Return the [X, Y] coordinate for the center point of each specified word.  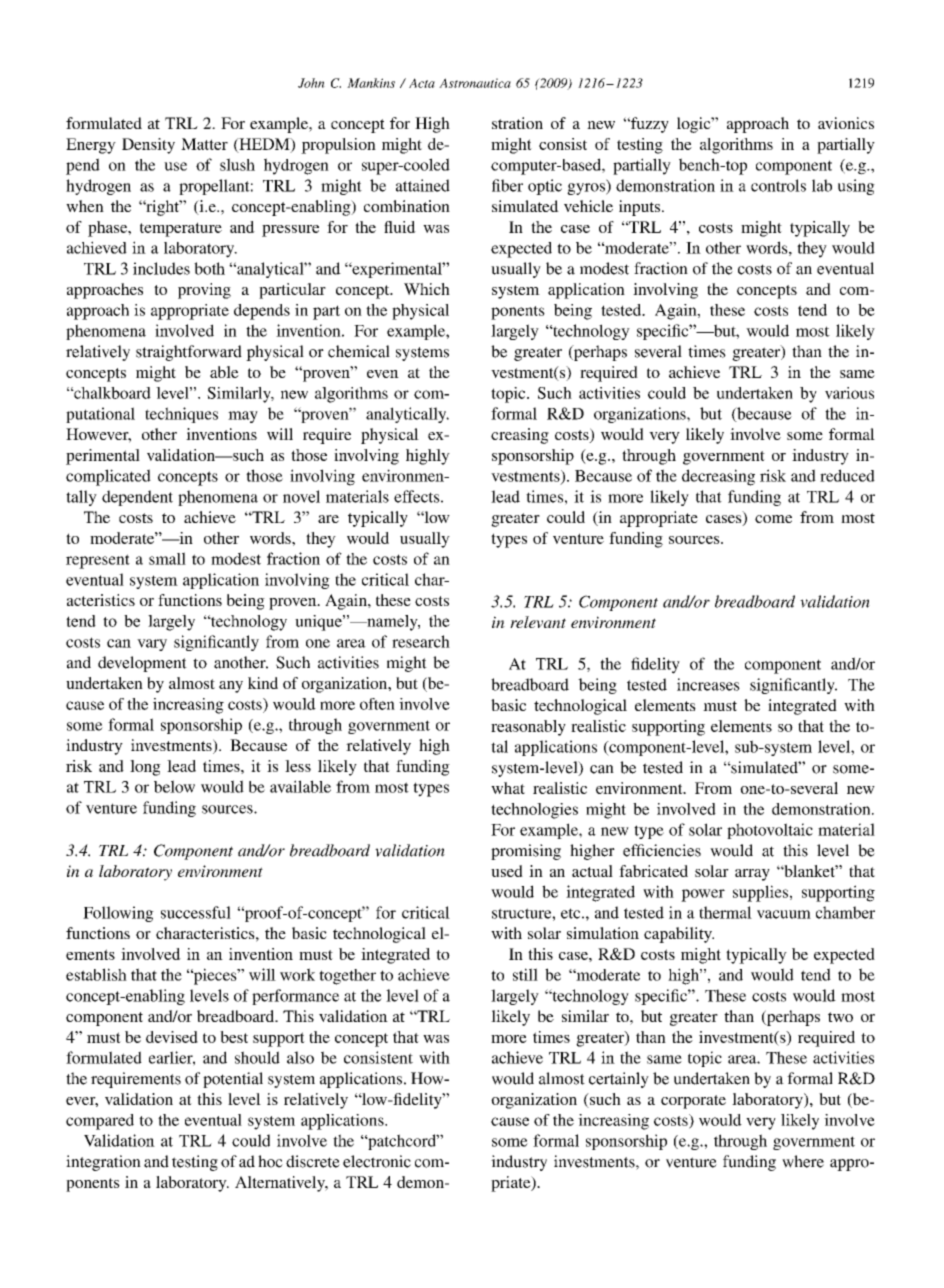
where [803, 1161]
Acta [422, 83]
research [421, 641]
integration [103, 1163]
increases [708, 684]
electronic [377, 1161]
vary [152, 645]
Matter [204, 144]
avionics [846, 123]
